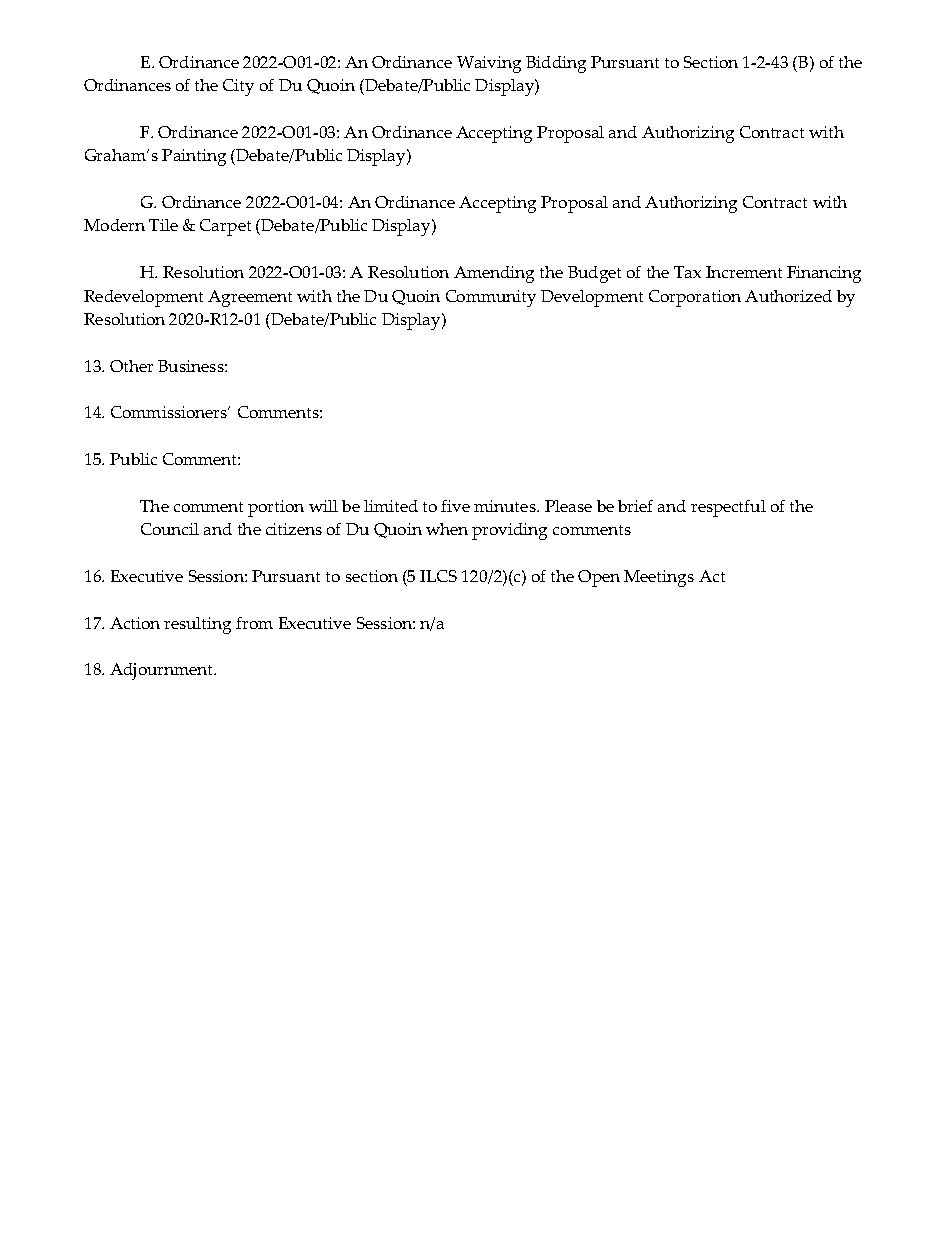  Describe the element at coordinates (170, 529) in the image. I see `Council` at that location.
